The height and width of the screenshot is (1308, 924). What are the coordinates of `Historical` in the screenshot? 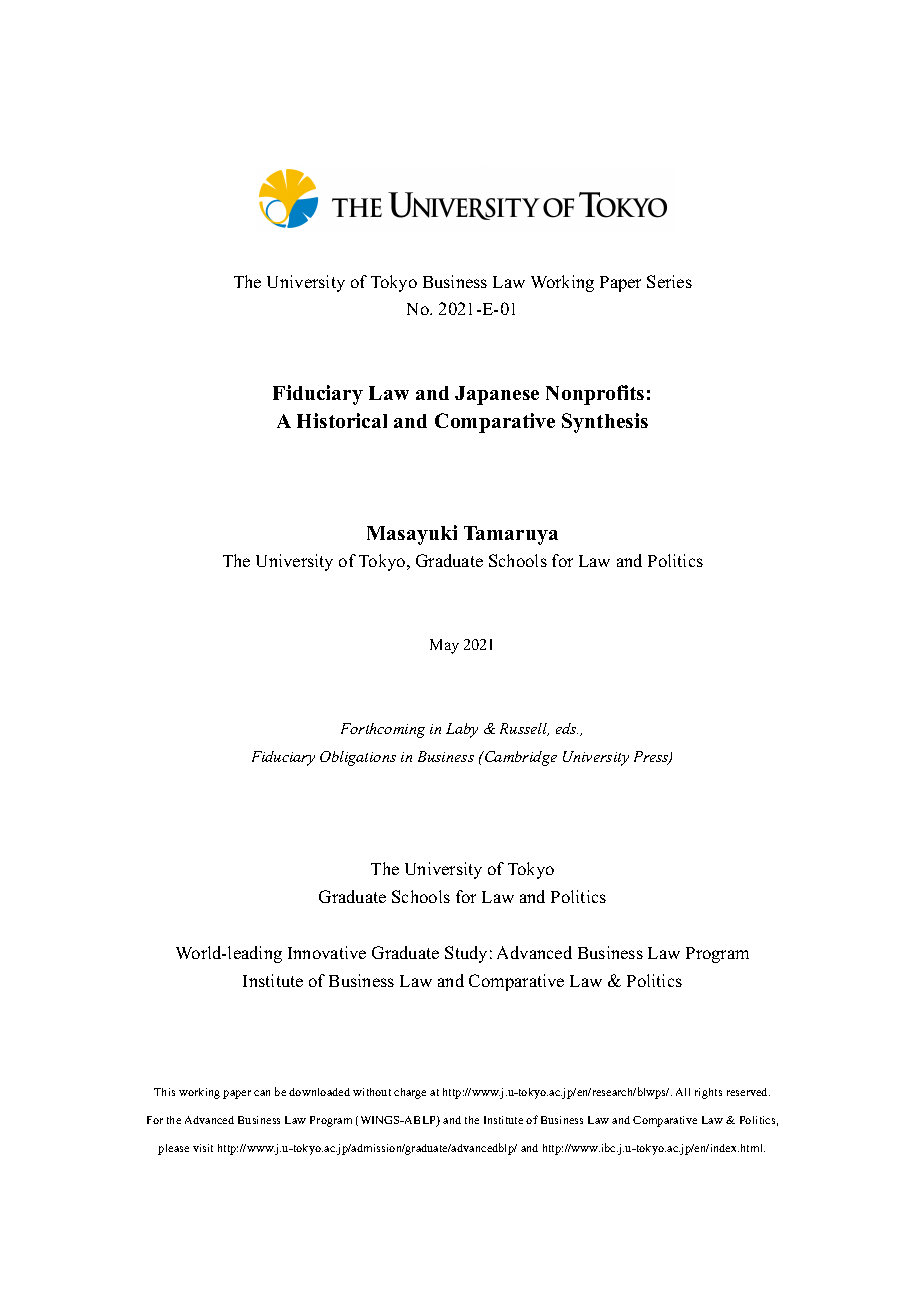 It's located at (342, 420).
